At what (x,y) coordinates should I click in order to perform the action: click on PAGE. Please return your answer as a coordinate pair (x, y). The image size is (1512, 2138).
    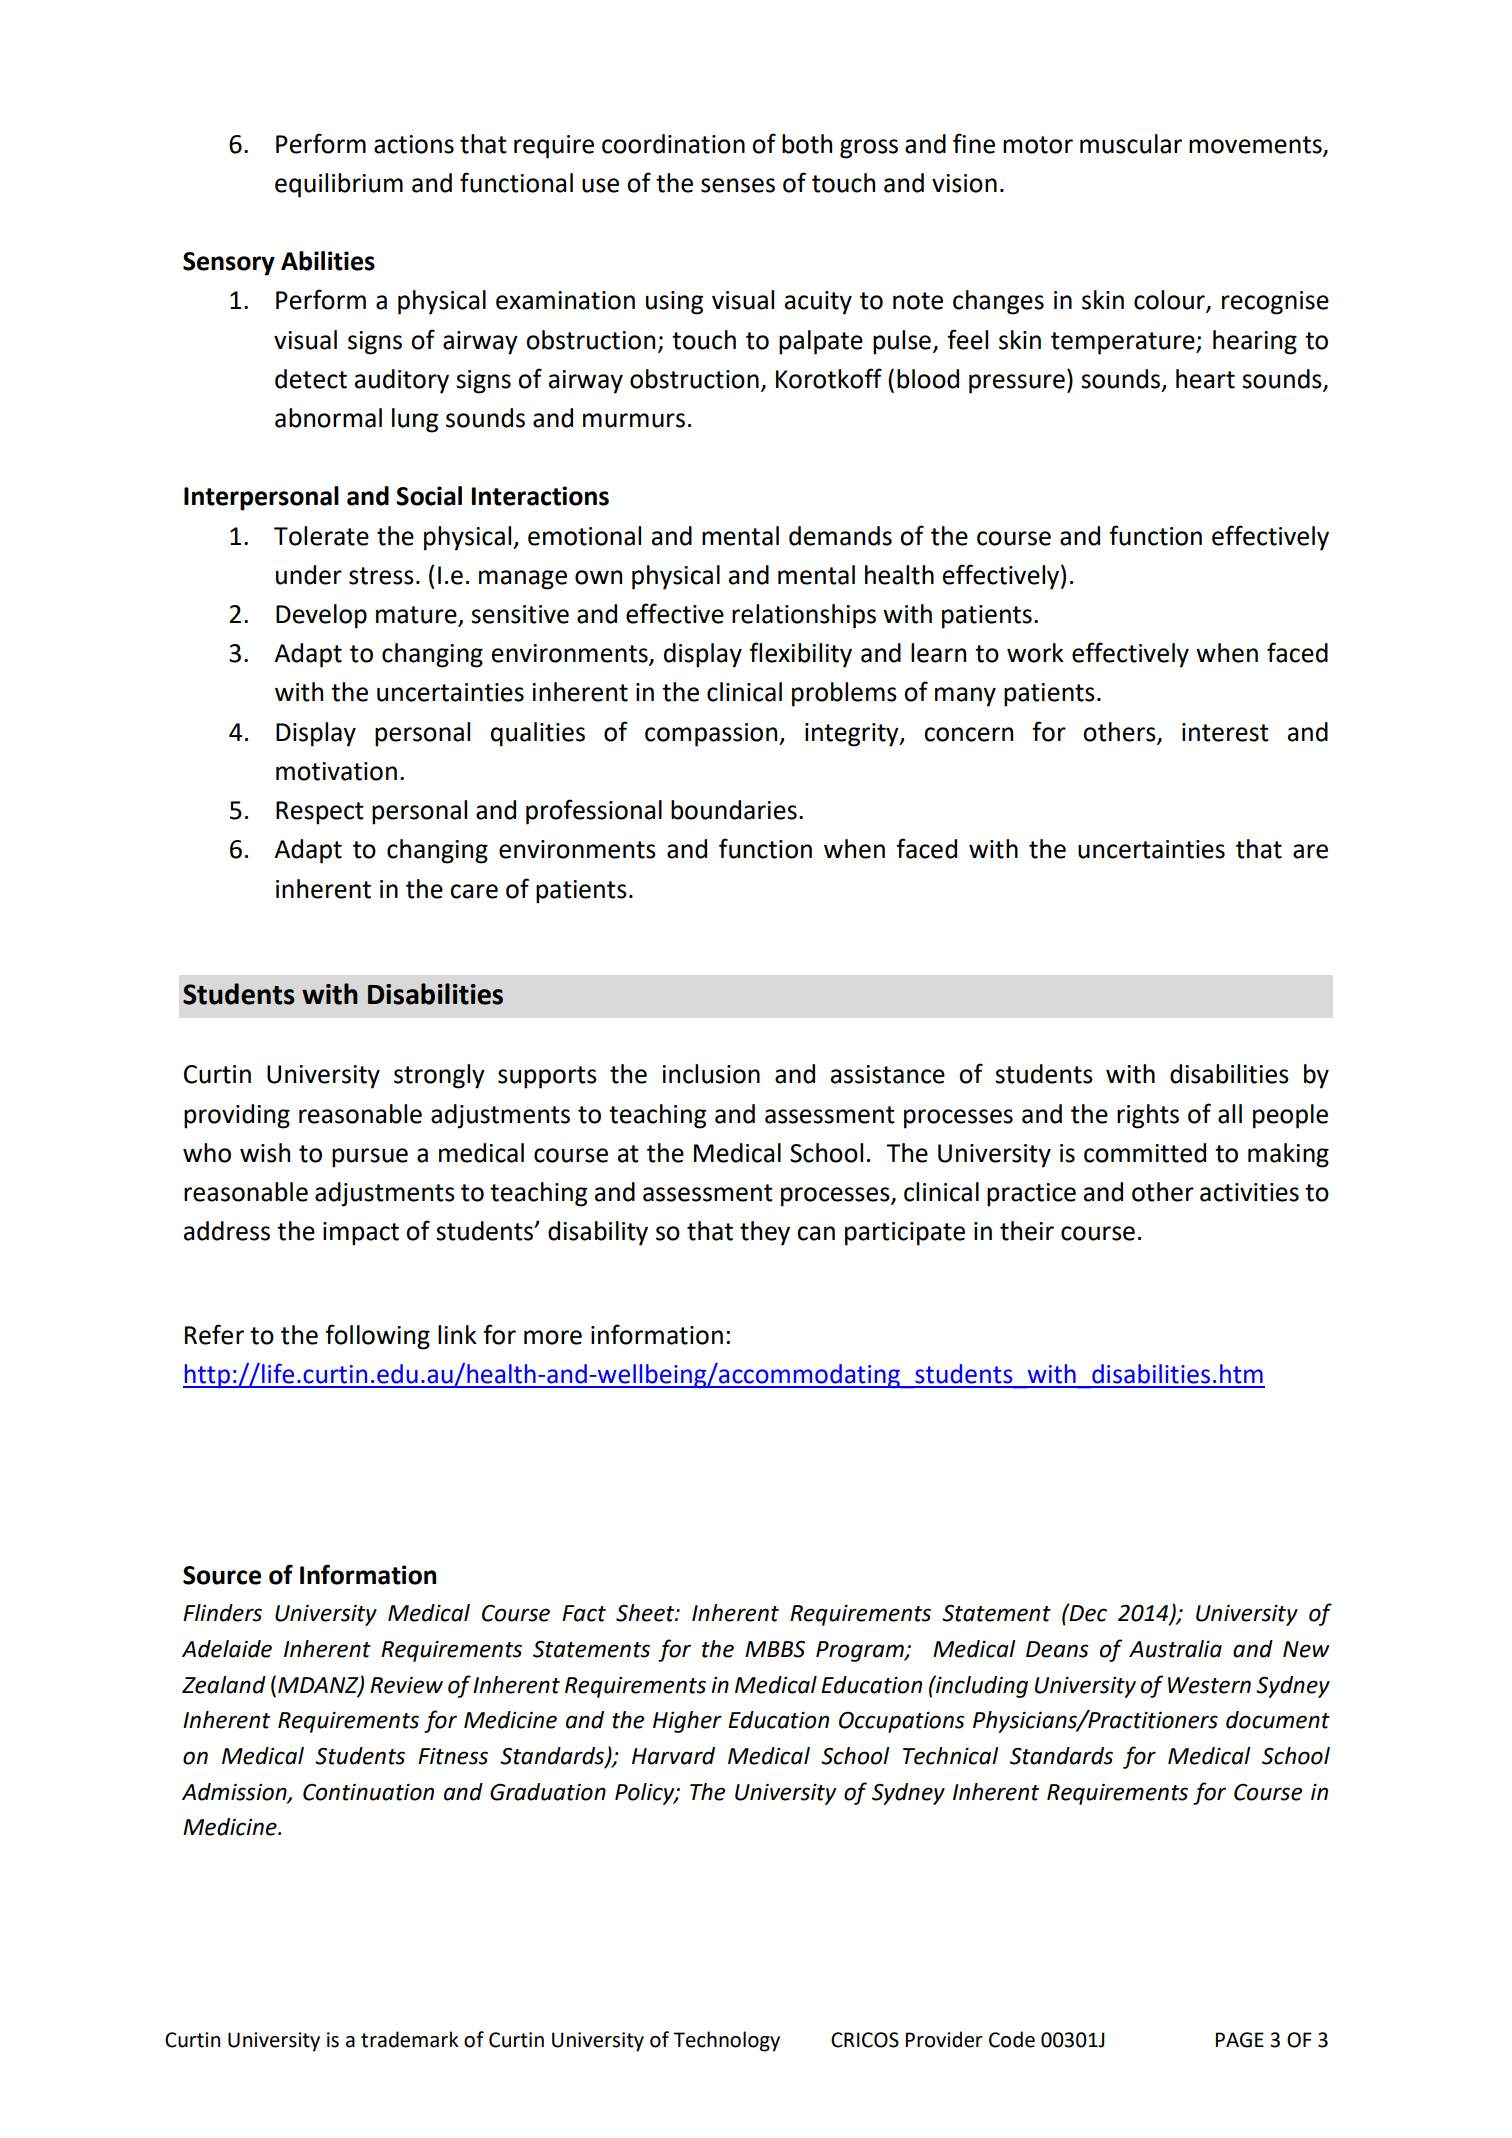
    Looking at the image, I should click on (1239, 2040).
